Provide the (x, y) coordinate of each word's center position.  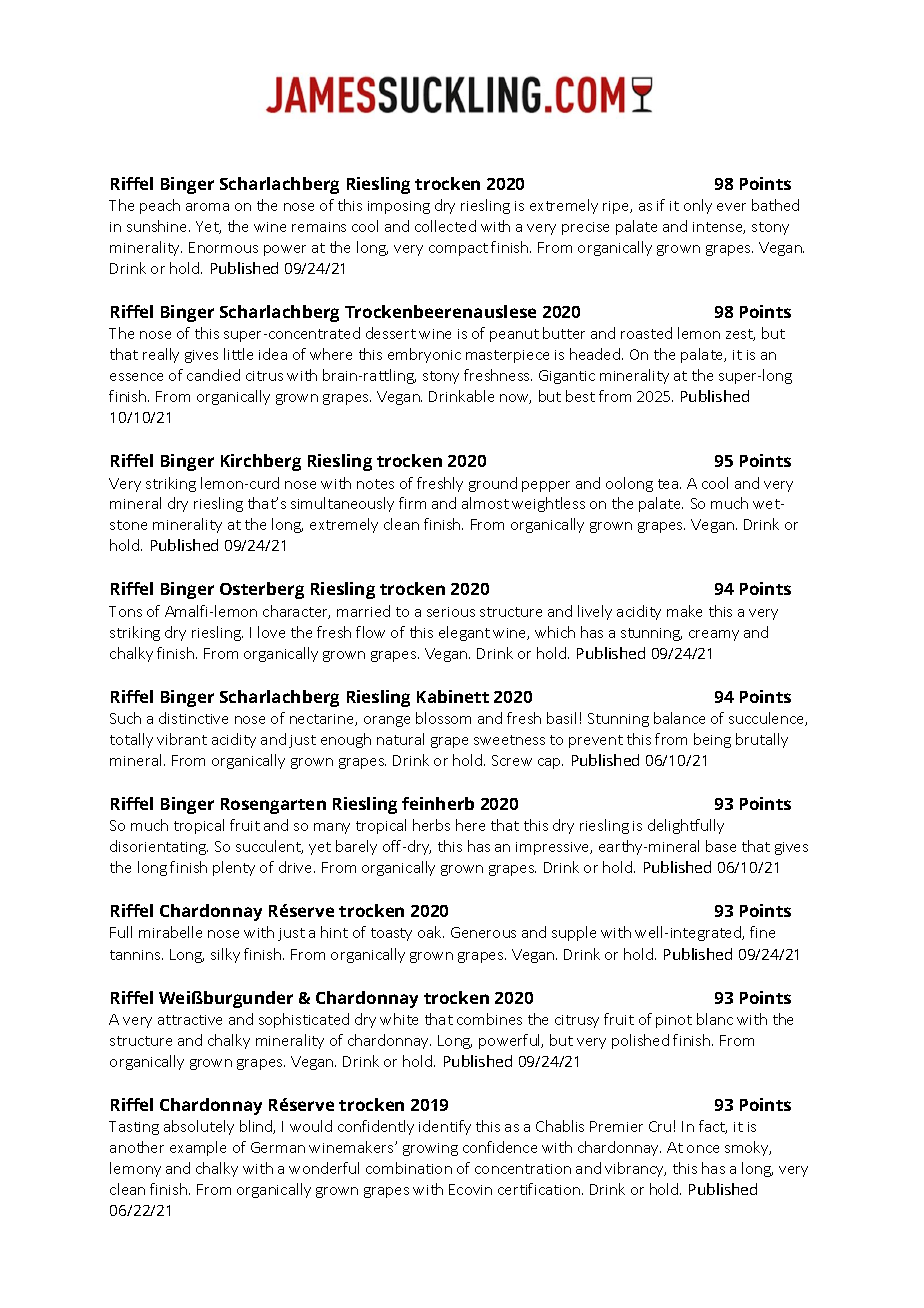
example (198, 1148)
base (721, 846)
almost (485, 503)
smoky (748, 1148)
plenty (234, 868)
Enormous (223, 247)
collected (445, 226)
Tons (125, 611)
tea (669, 484)
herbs (431, 825)
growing (430, 1149)
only (698, 206)
